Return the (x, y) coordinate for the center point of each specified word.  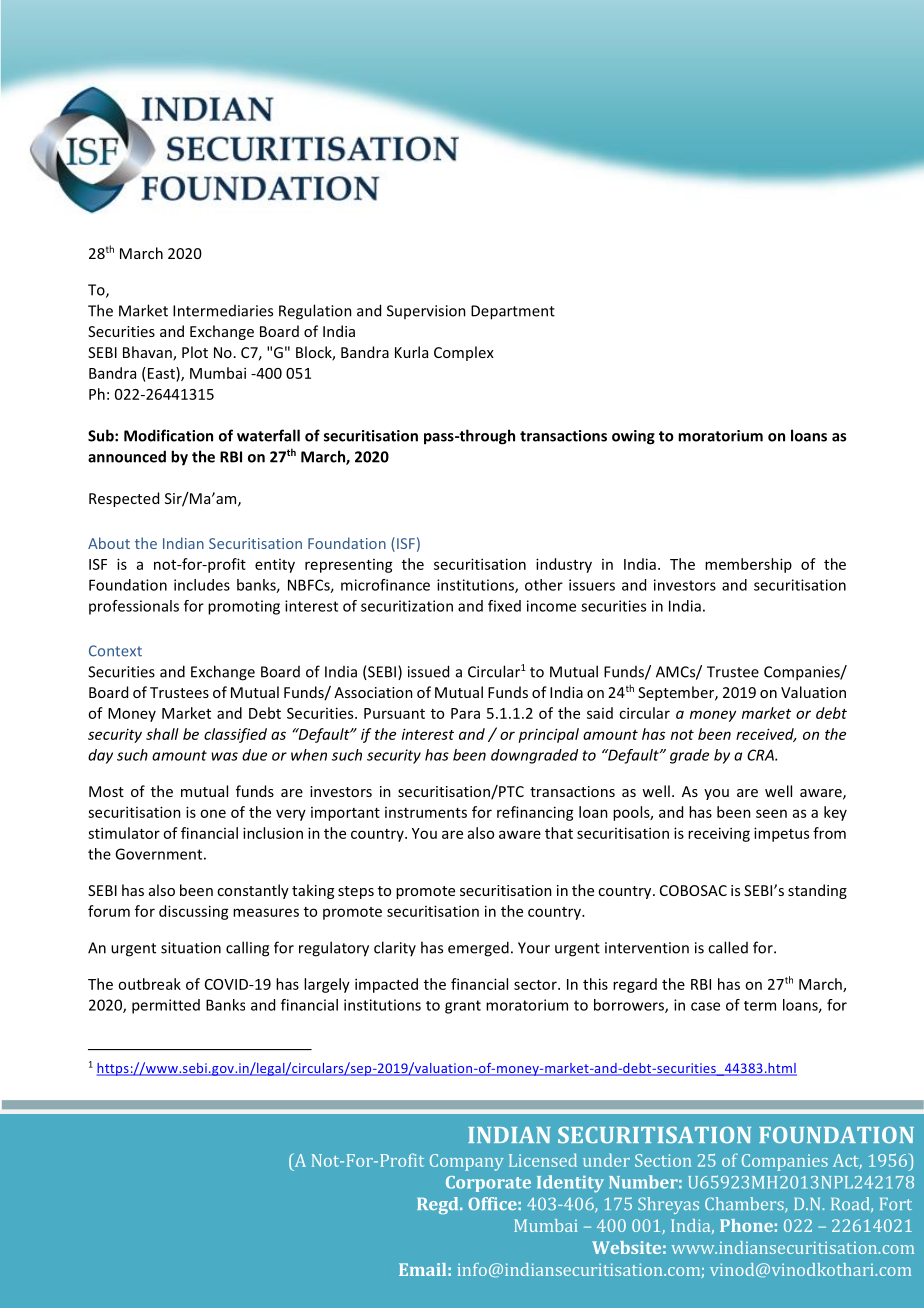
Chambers (745, 1205)
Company (467, 1162)
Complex (464, 353)
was (224, 756)
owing (633, 437)
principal (548, 735)
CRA (761, 755)
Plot (195, 352)
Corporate (488, 1184)
